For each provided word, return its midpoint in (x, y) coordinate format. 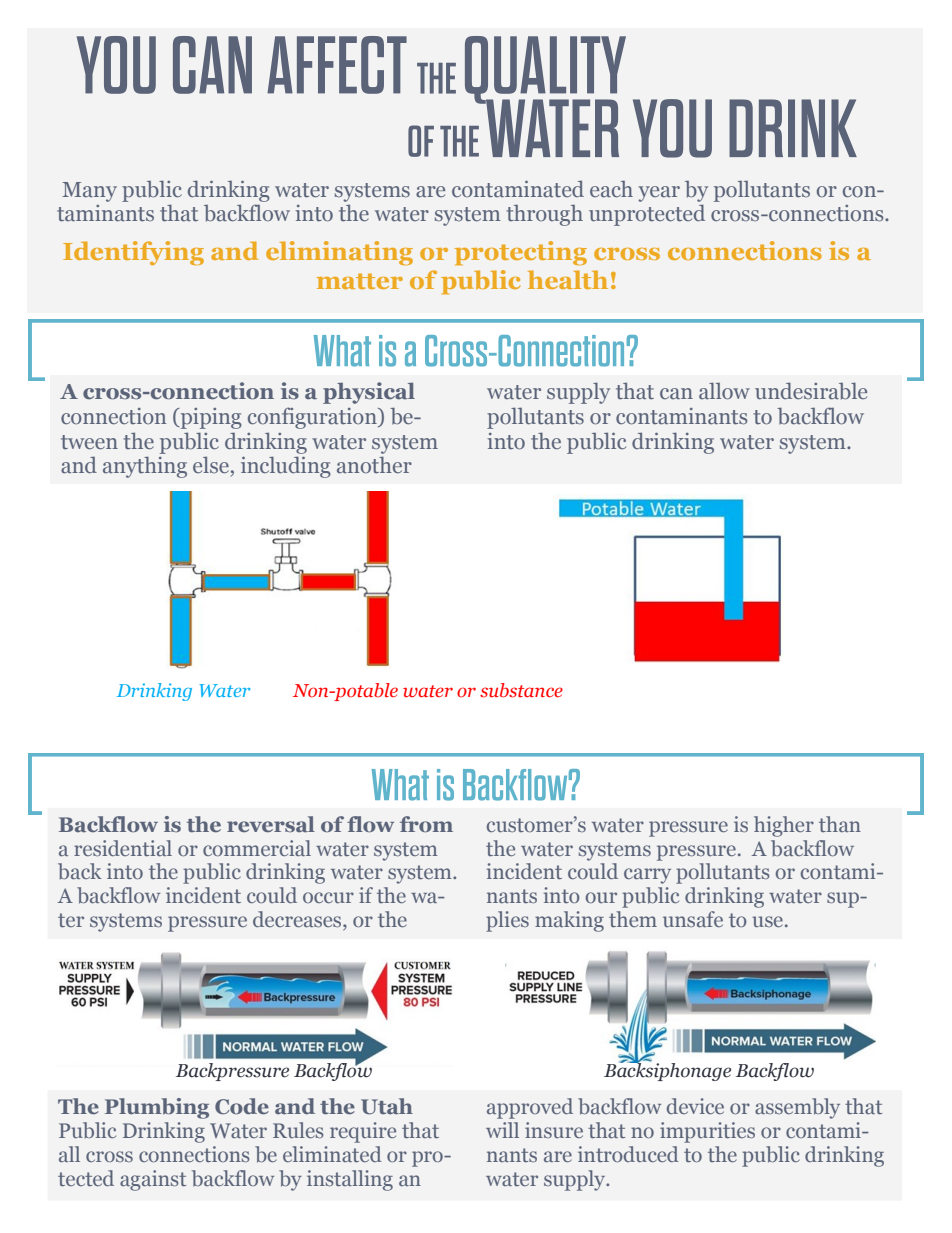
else (211, 464)
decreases (298, 920)
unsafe (693, 919)
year (659, 194)
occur (328, 897)
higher (784, 826)
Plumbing (157, 1108)
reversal (271, 824)
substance (521, 690)
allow (724, 391)
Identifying (133, 253)
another (374, 465)
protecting (521, 253)
